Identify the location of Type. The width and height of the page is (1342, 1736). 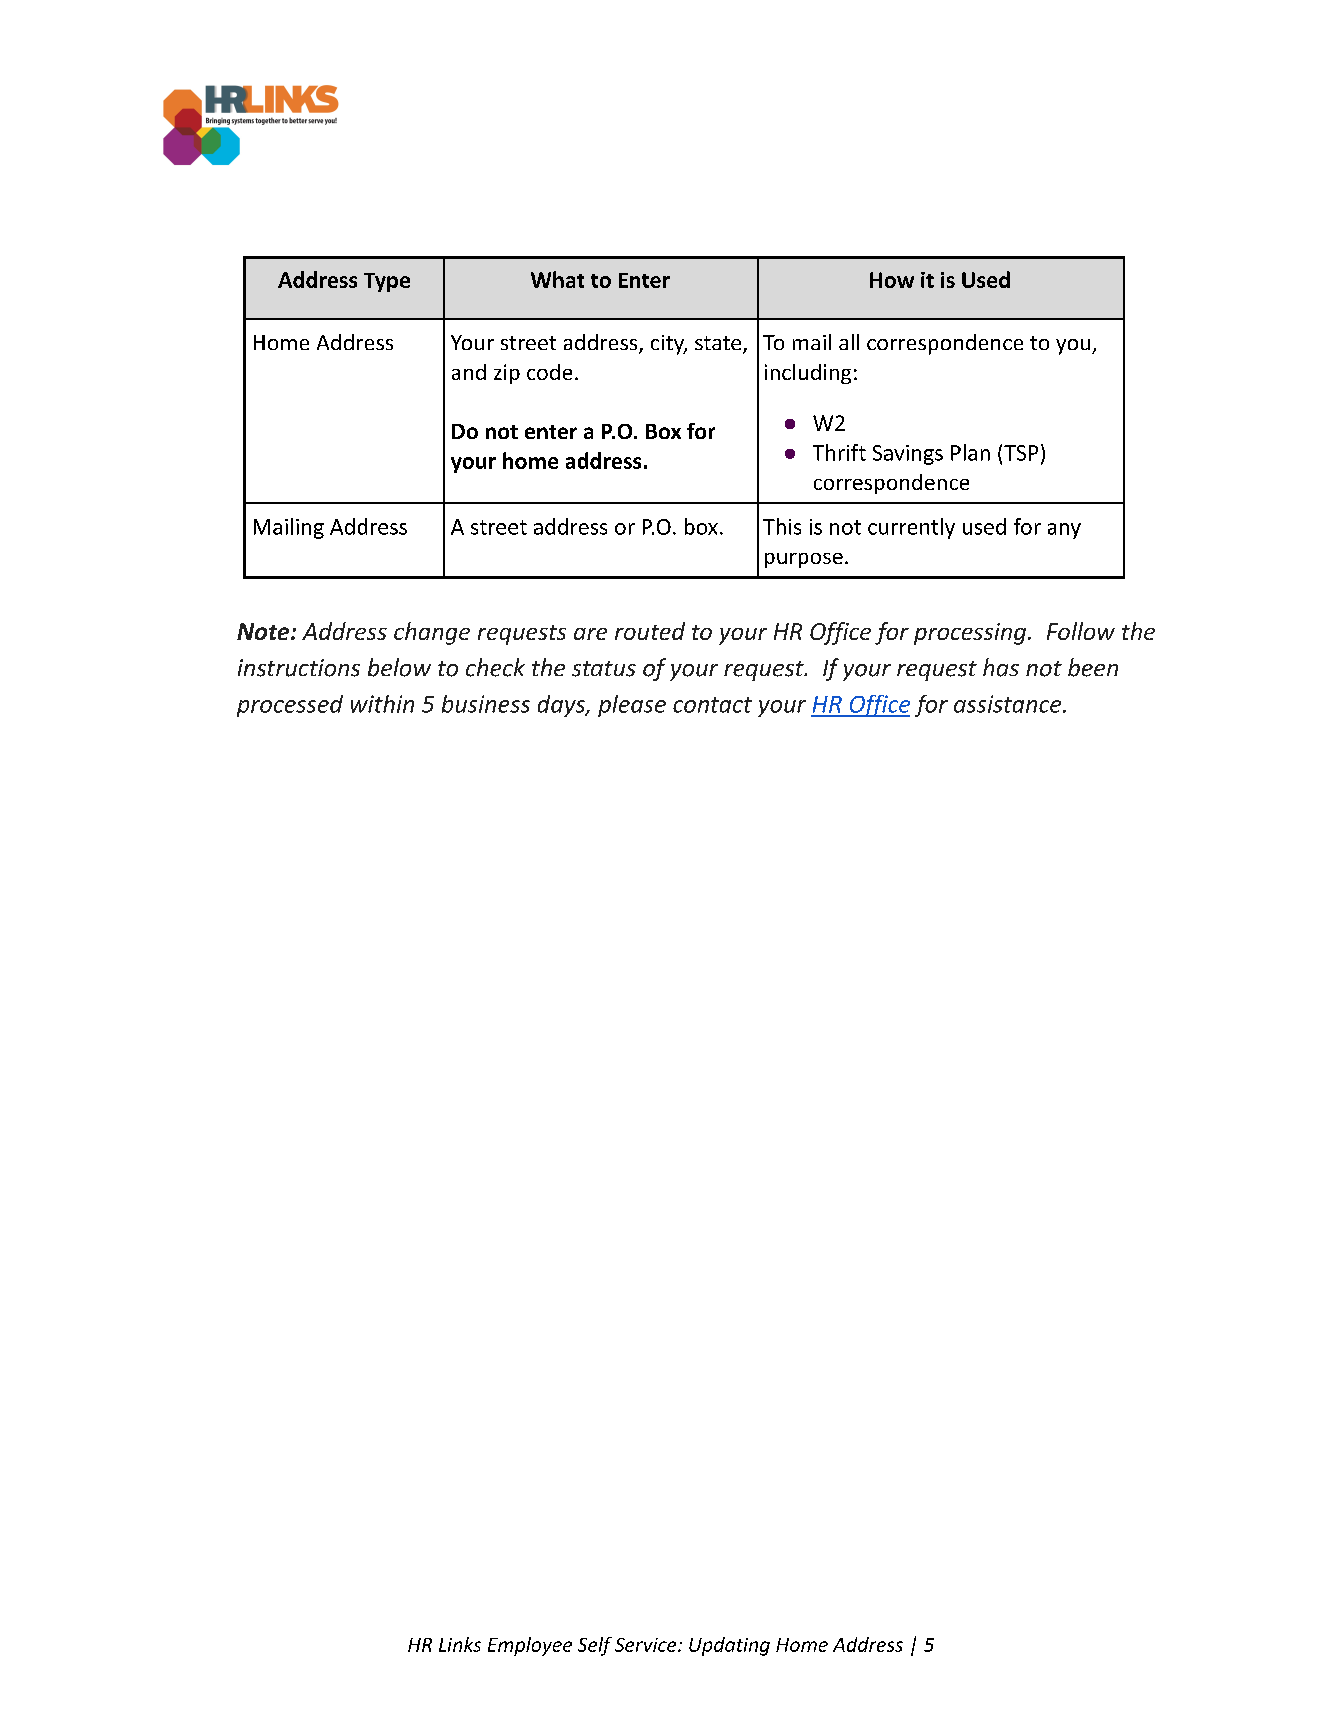
(387, 282).
